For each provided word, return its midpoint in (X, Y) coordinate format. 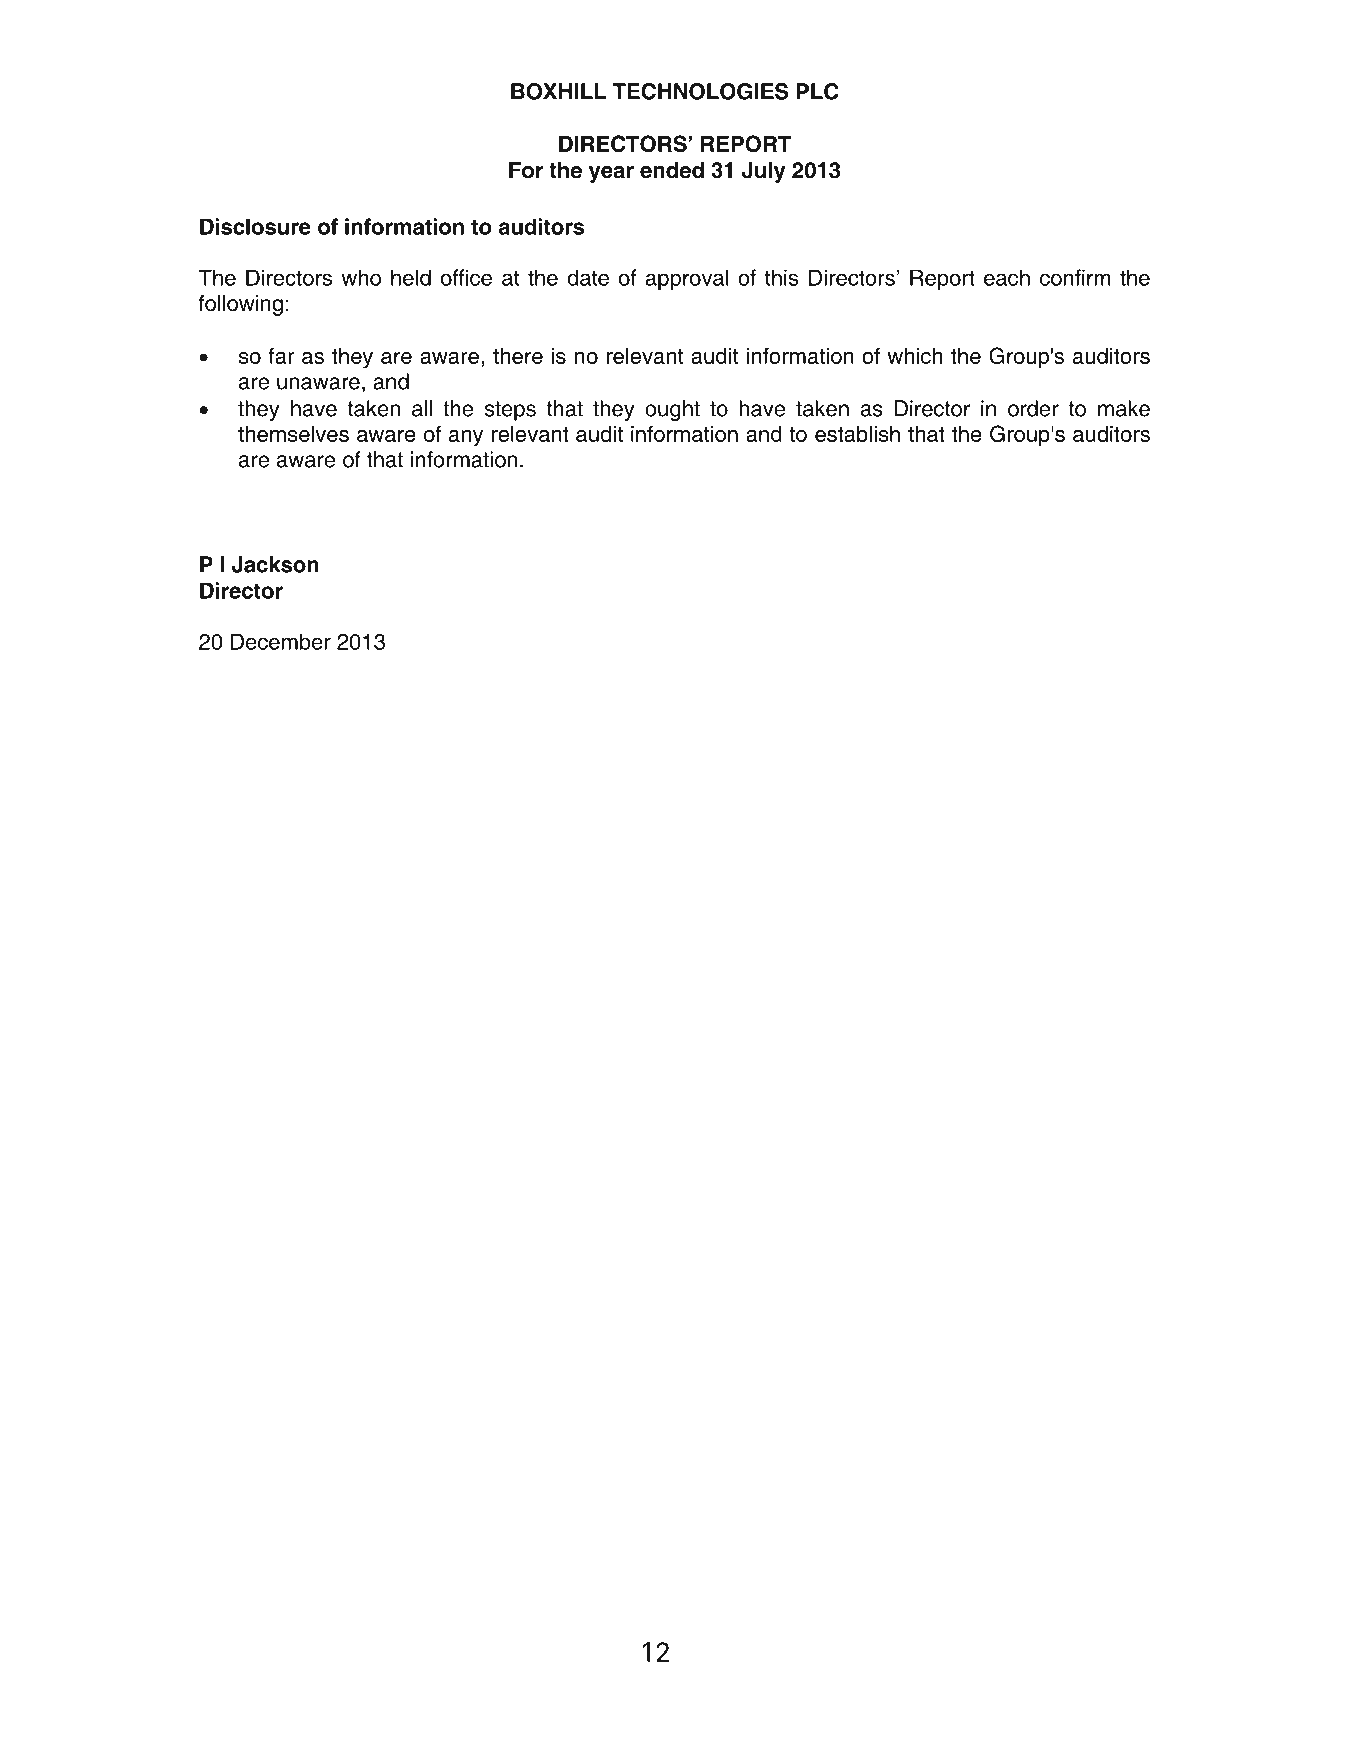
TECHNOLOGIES (700, 91)
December (280, 641)
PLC (817, 91)
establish (857, 434)
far (282, 355)
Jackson (275, 564)
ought (672, 410)
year (611, 174)
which (914, 356)
